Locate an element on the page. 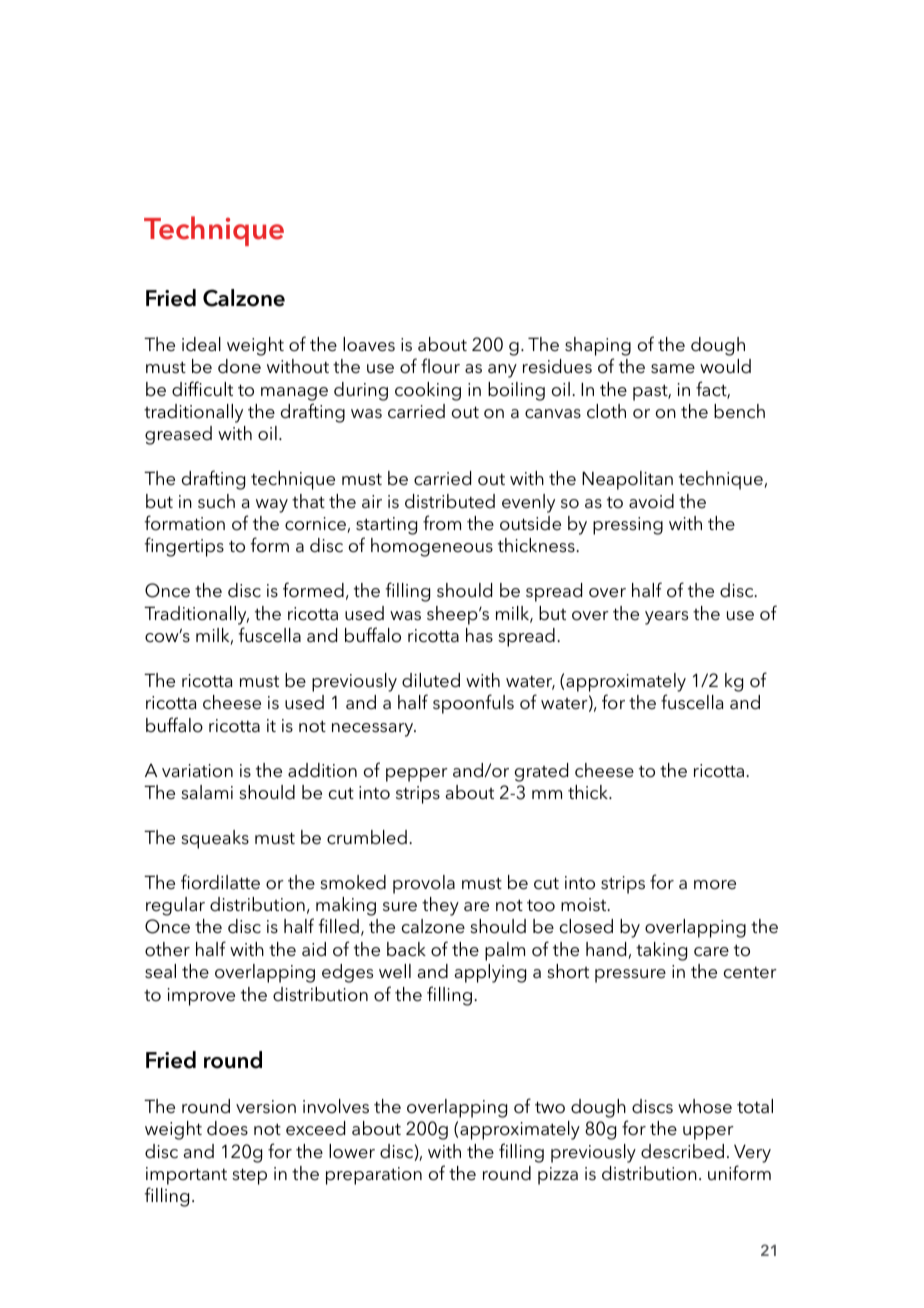 The image size is (924, 1308). described is located at coordinates (682, 1151).
